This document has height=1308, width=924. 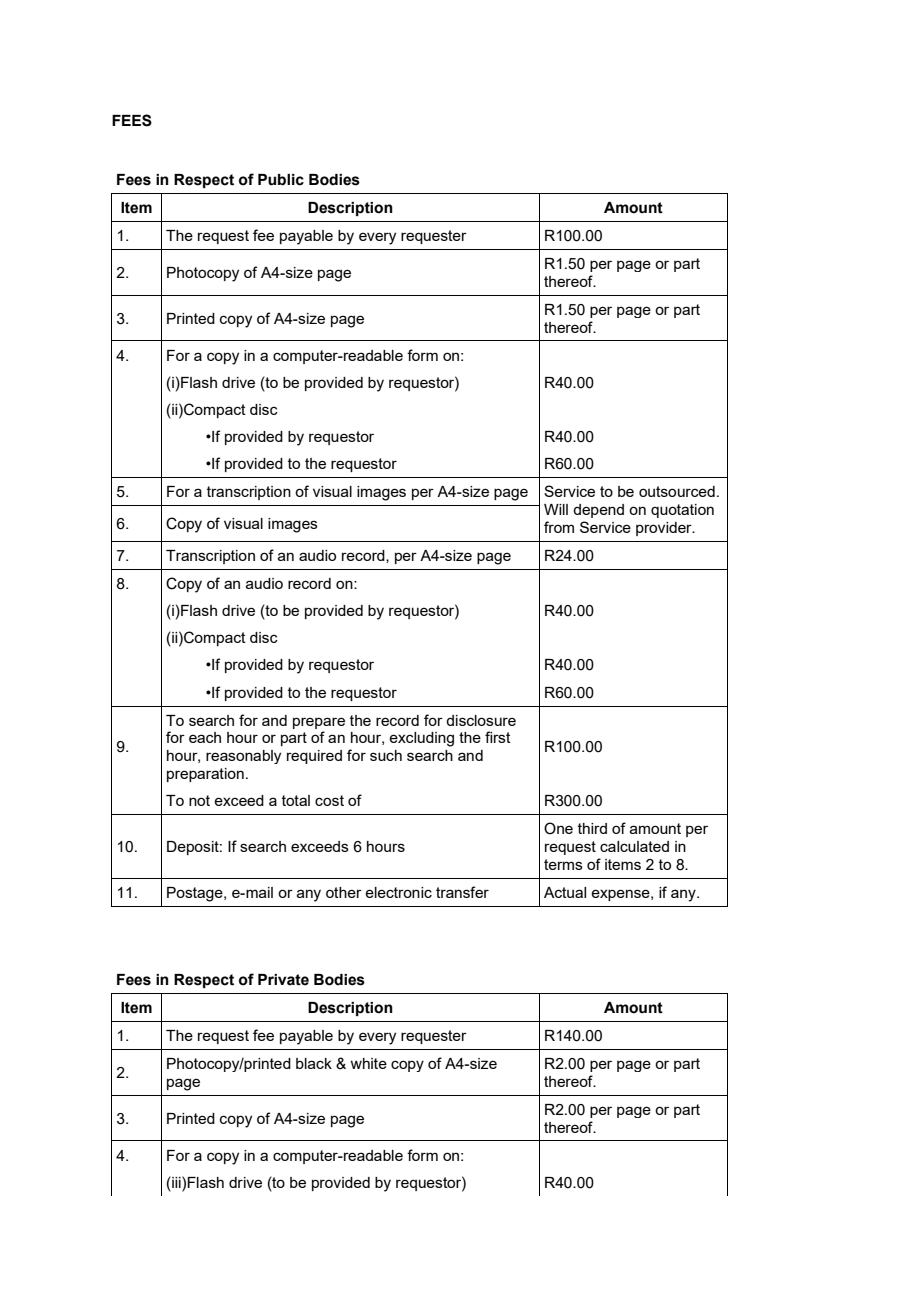 What do you see at coordinates (556, 509) in the document?
I see `Will` at bounding box center [556, 509].
